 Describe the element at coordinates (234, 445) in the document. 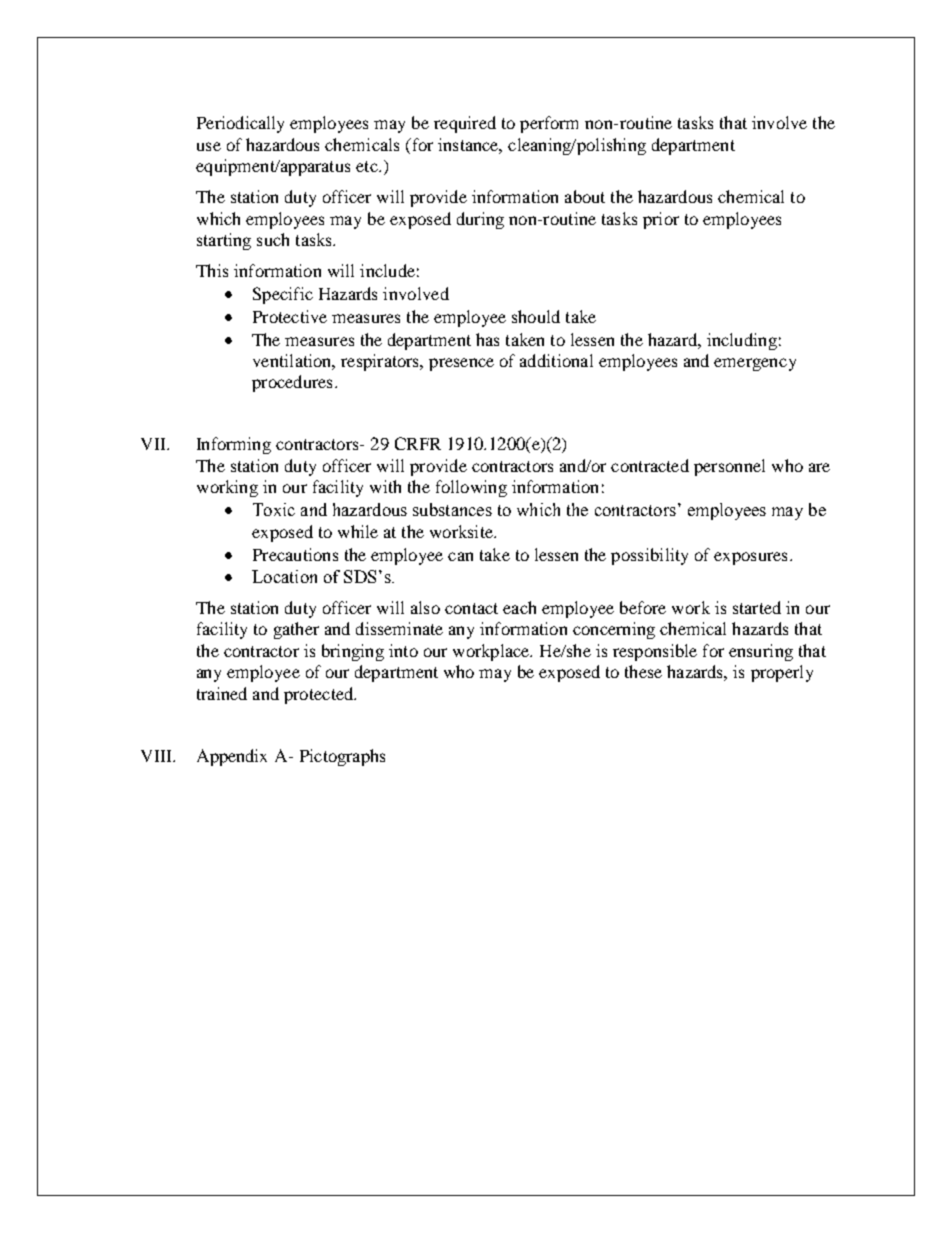

I see `Informing` at that location.
